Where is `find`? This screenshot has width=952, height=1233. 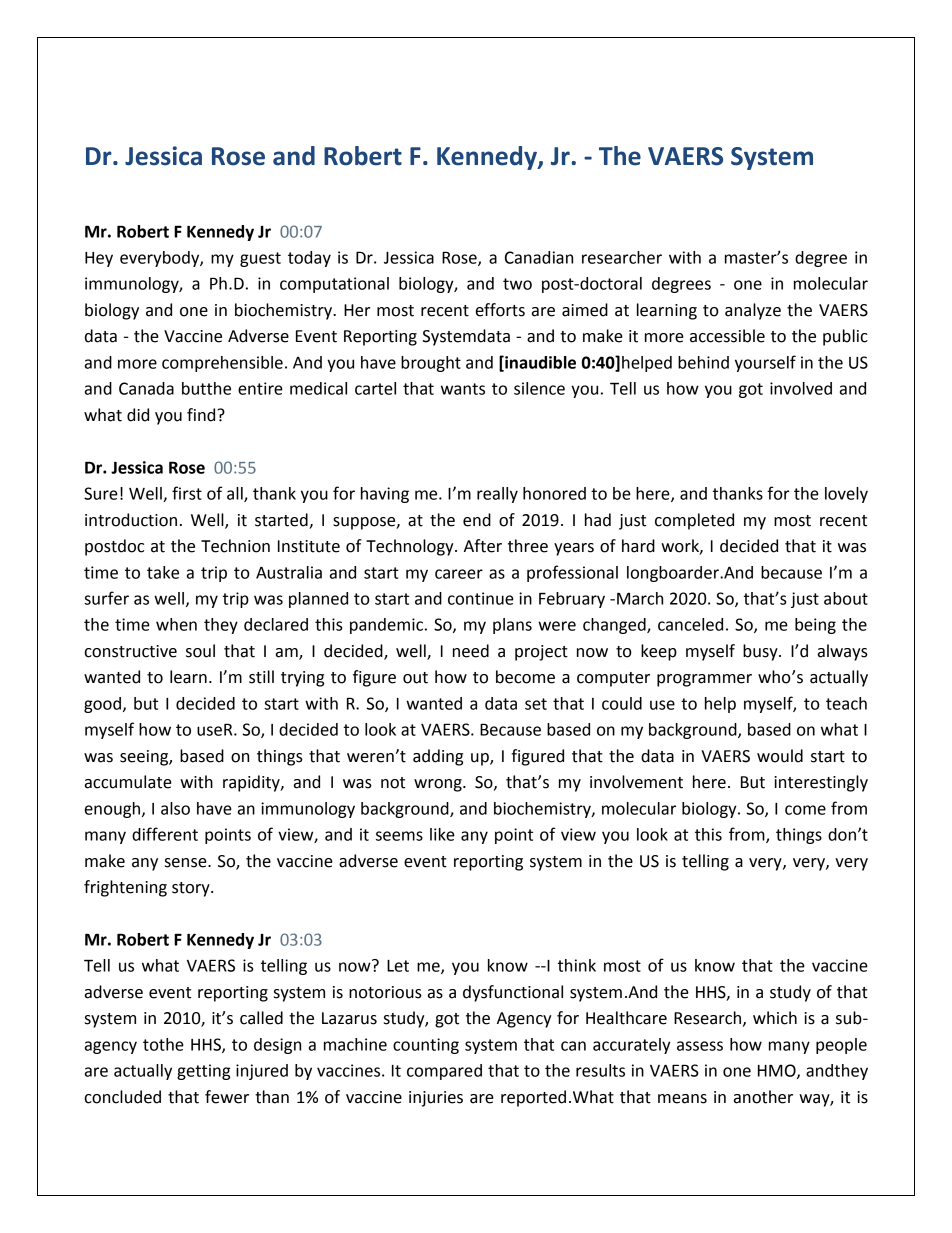
find is located at coordinates (202, 415).
